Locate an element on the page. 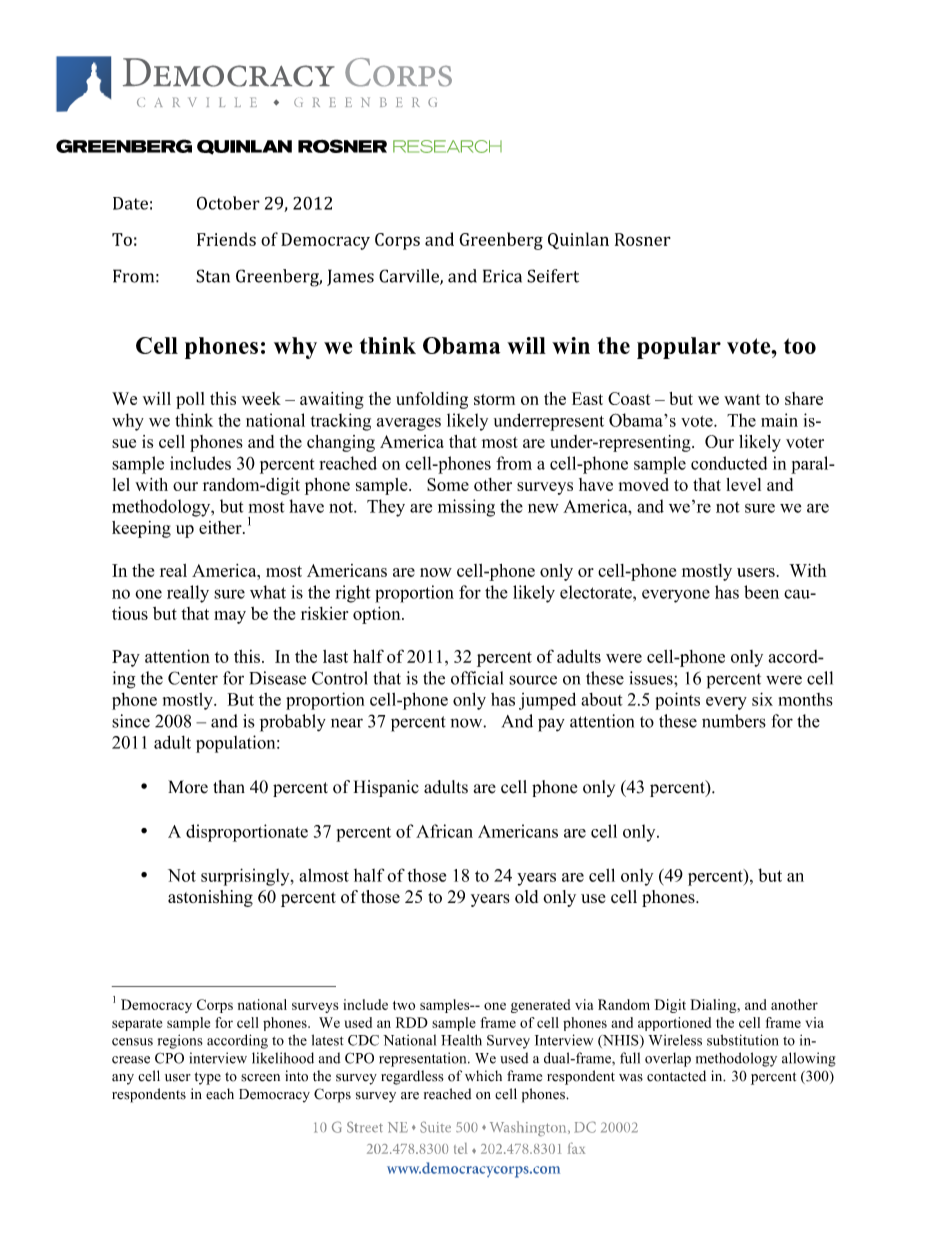  been is located at coordinates (761, 592).
